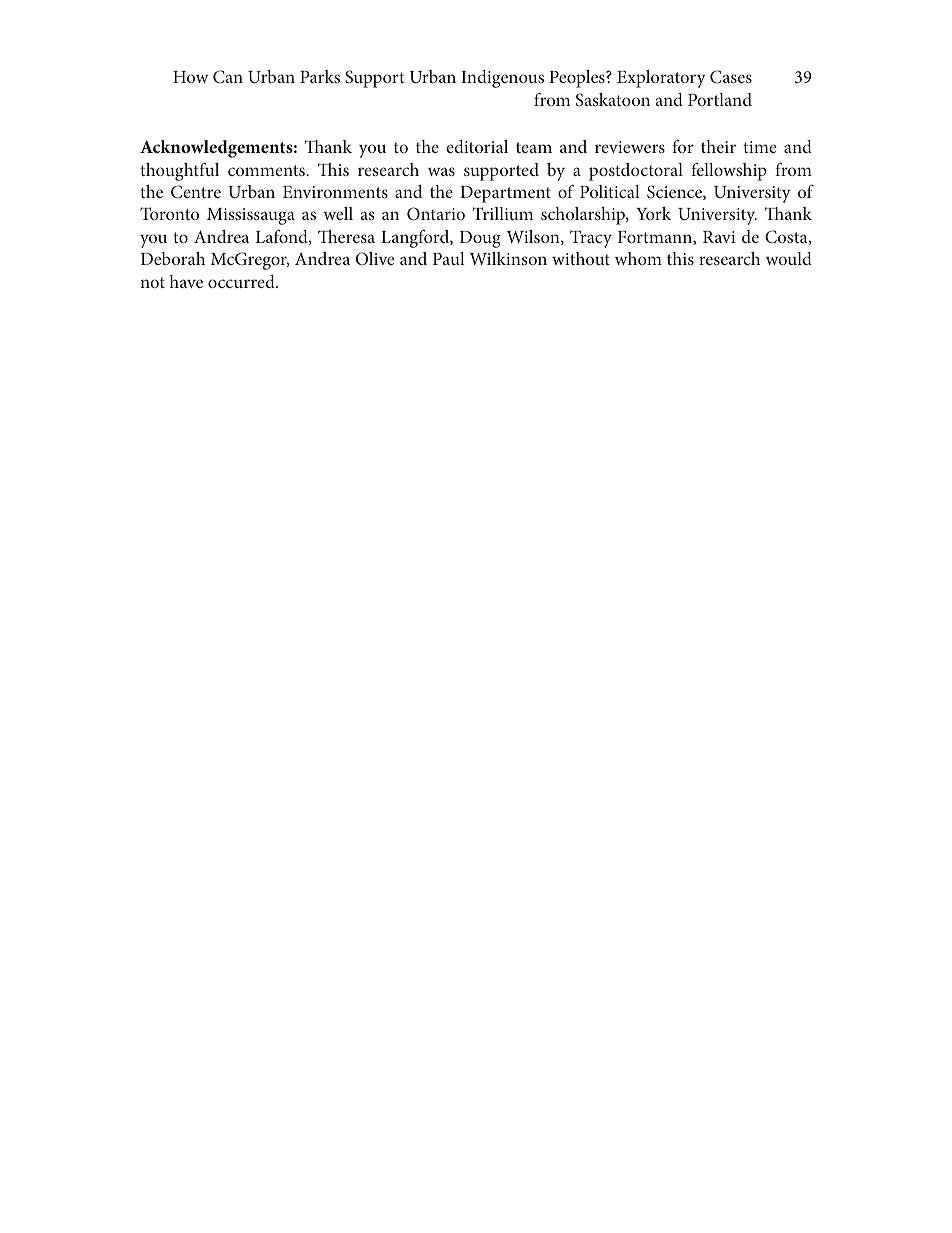 Image resolution: width=952 pixels, height=1233 pixels. Describe the element at coordinates (179, 171) in the screenshot. I see `thoughtful` at that location.
